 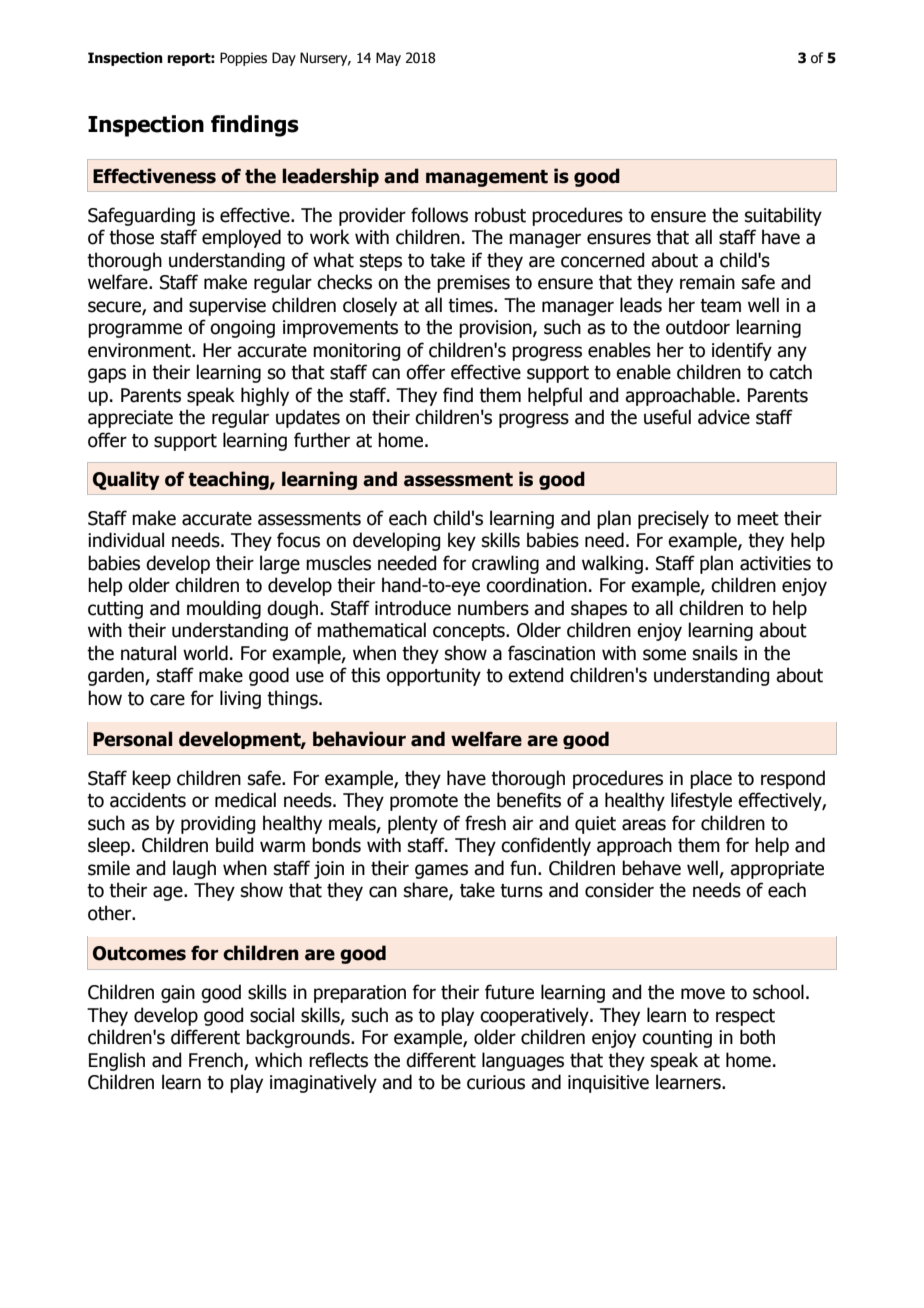 What do you see at coordinates (433, 677) in the screenshot?
I see `opportunity` at bounding box center [433, 677].
